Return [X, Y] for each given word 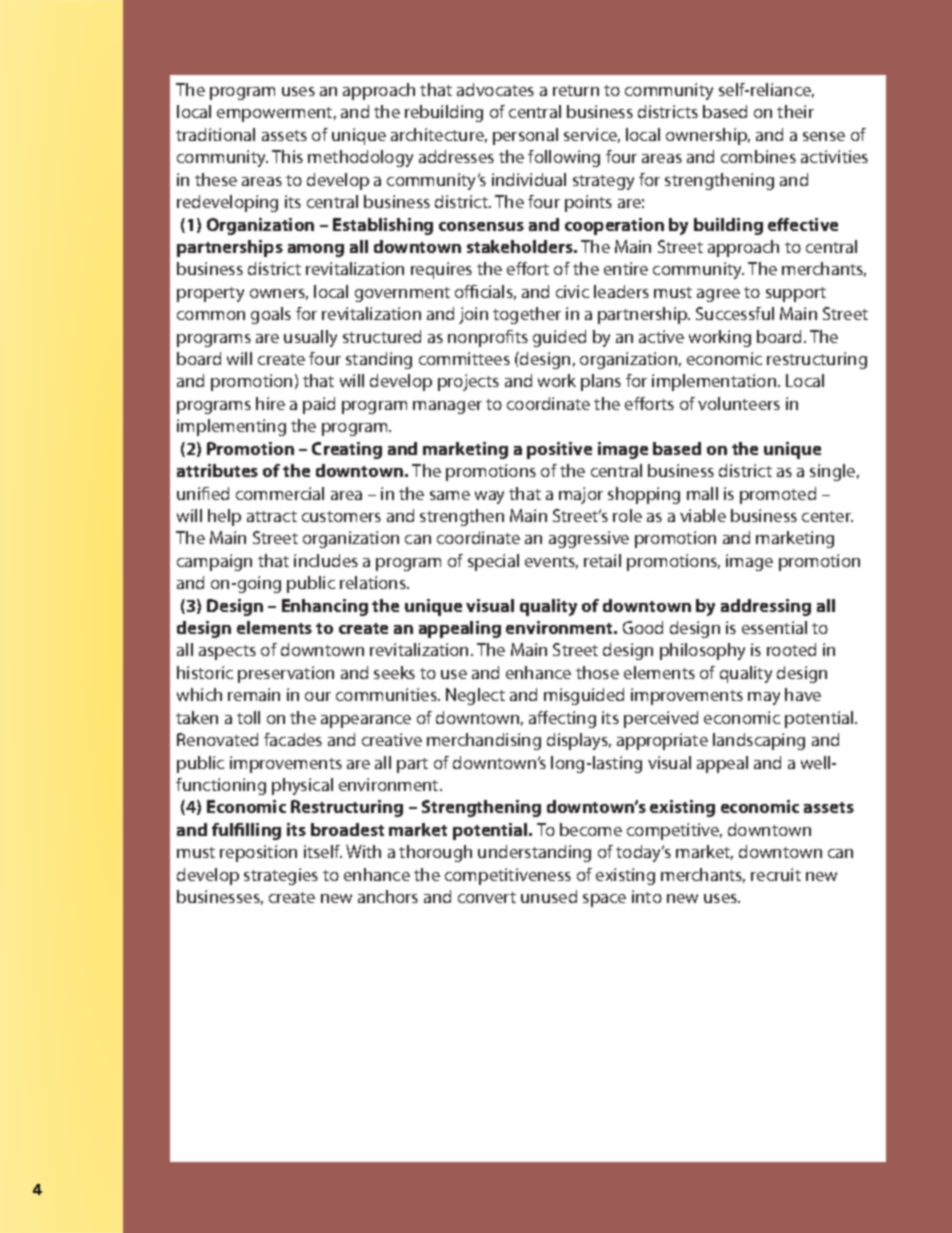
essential [774, 627]
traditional [215, 134]
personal [525, 136]
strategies [281, 876]
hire [270, 403]
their [795, 111]
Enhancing [325, 607]
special [493, 562]
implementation [715, 382]
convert [487, 897]
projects [468, 382]
